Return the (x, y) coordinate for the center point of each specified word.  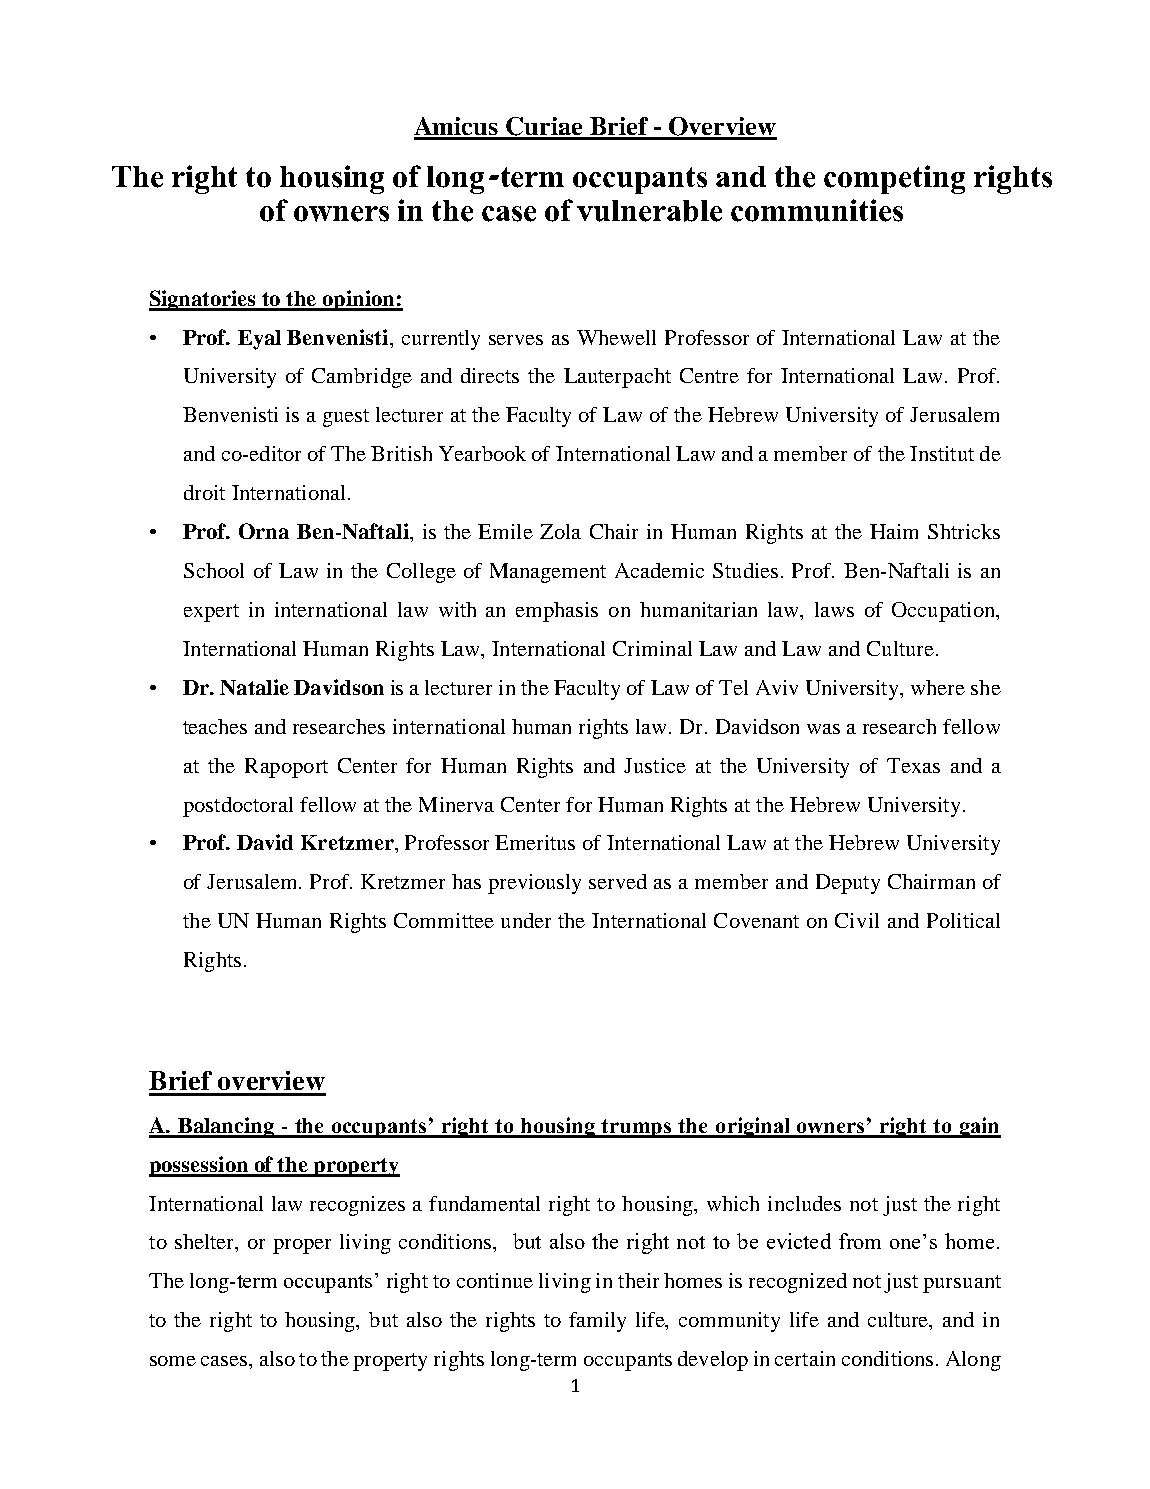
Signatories (204, 300)
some (173, 1361)
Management (548, 573)
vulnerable (649, 211)
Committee (444, 920)
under (526, 920)
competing (894, 179)
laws (834, 609)
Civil (857, 920)
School (214, 570)
